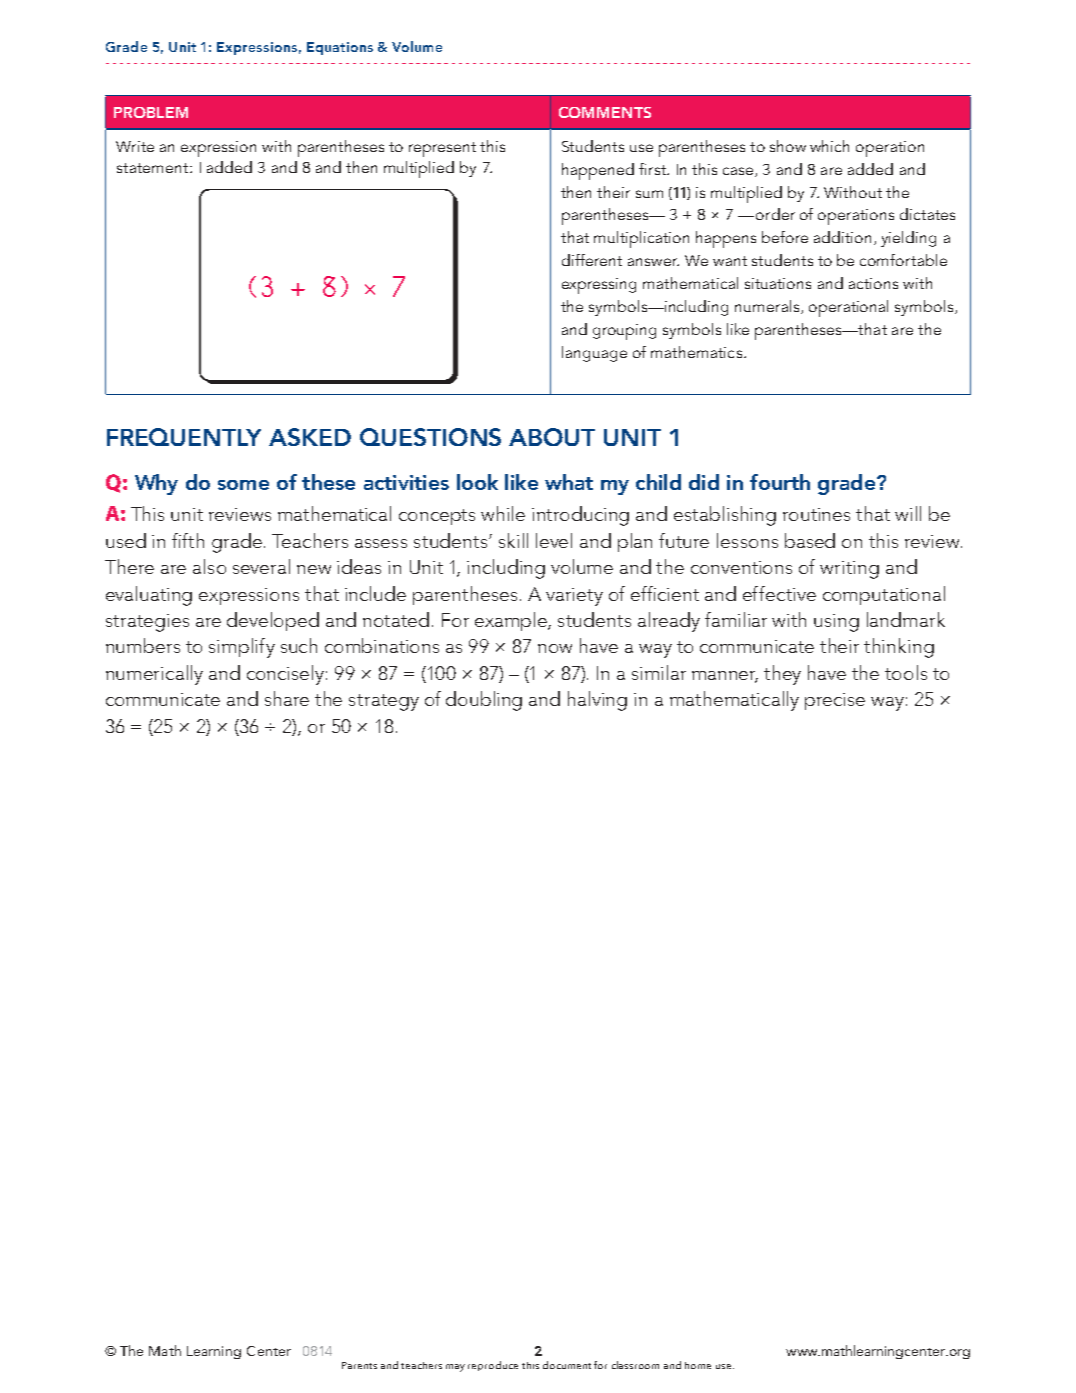 This screenshot has width=1076, height=1393. Describe the element at coordinates (552, 437) in the screenshot. I see `ABOUT` at that location.
